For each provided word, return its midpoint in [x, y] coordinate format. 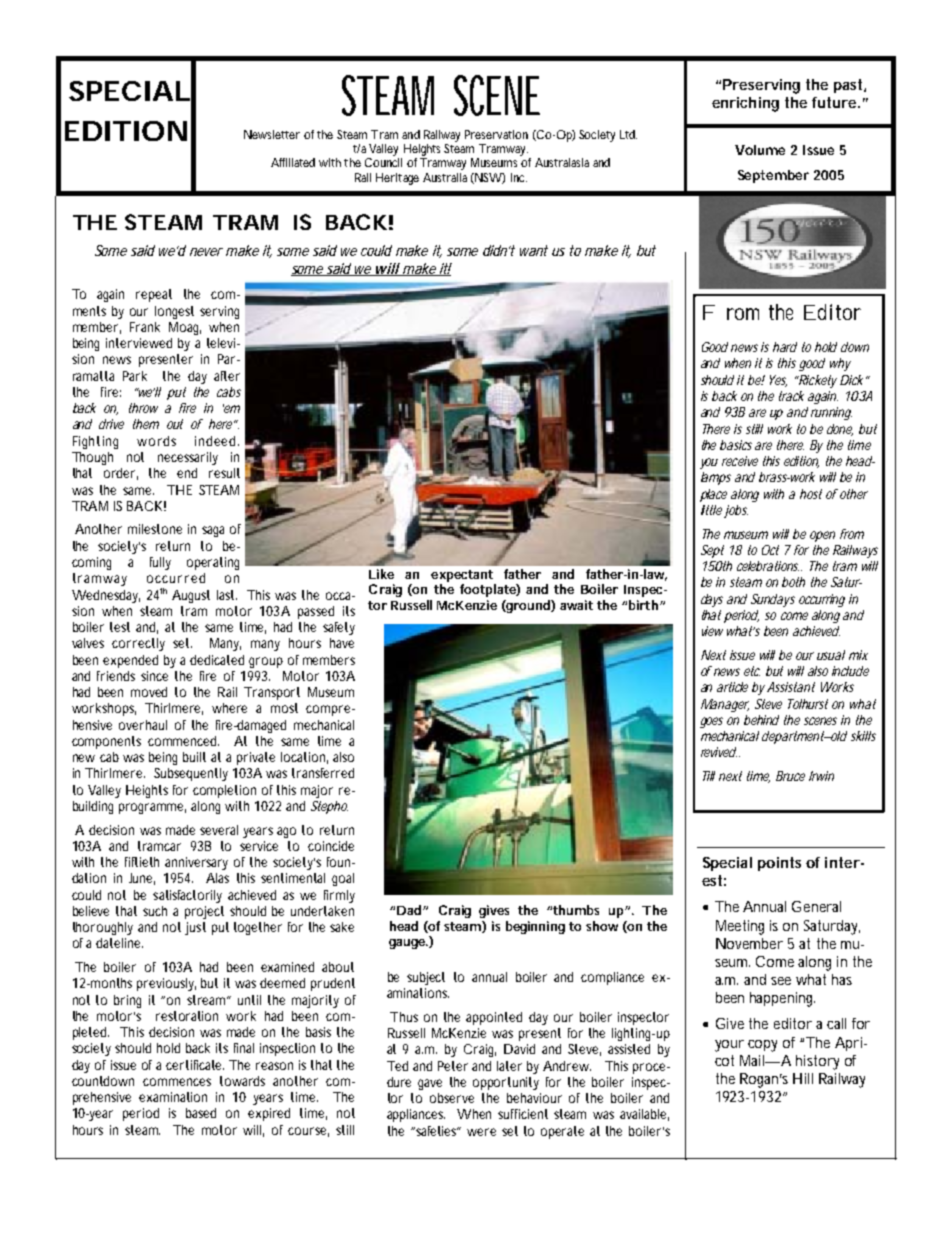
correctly [138, 644]
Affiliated [293, 162]
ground [528, 606]
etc [752, 671]
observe [452, 1098]
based [201, 1113]
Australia [445, 177]
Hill [803, 1078]
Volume [760, 150]
